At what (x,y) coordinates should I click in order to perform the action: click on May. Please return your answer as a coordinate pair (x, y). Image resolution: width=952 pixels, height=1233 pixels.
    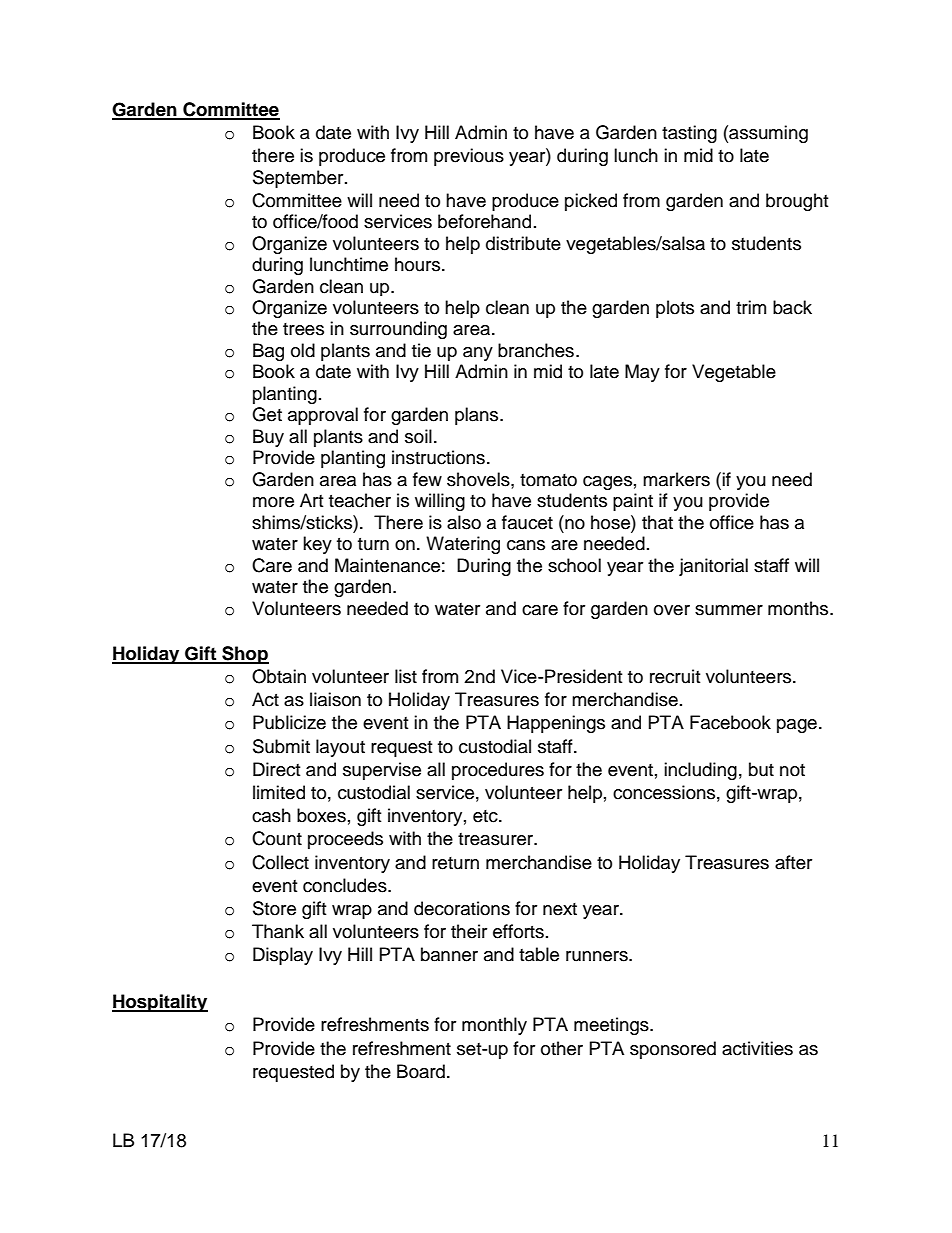
    Looking at the image, I should click on (642, 373).
